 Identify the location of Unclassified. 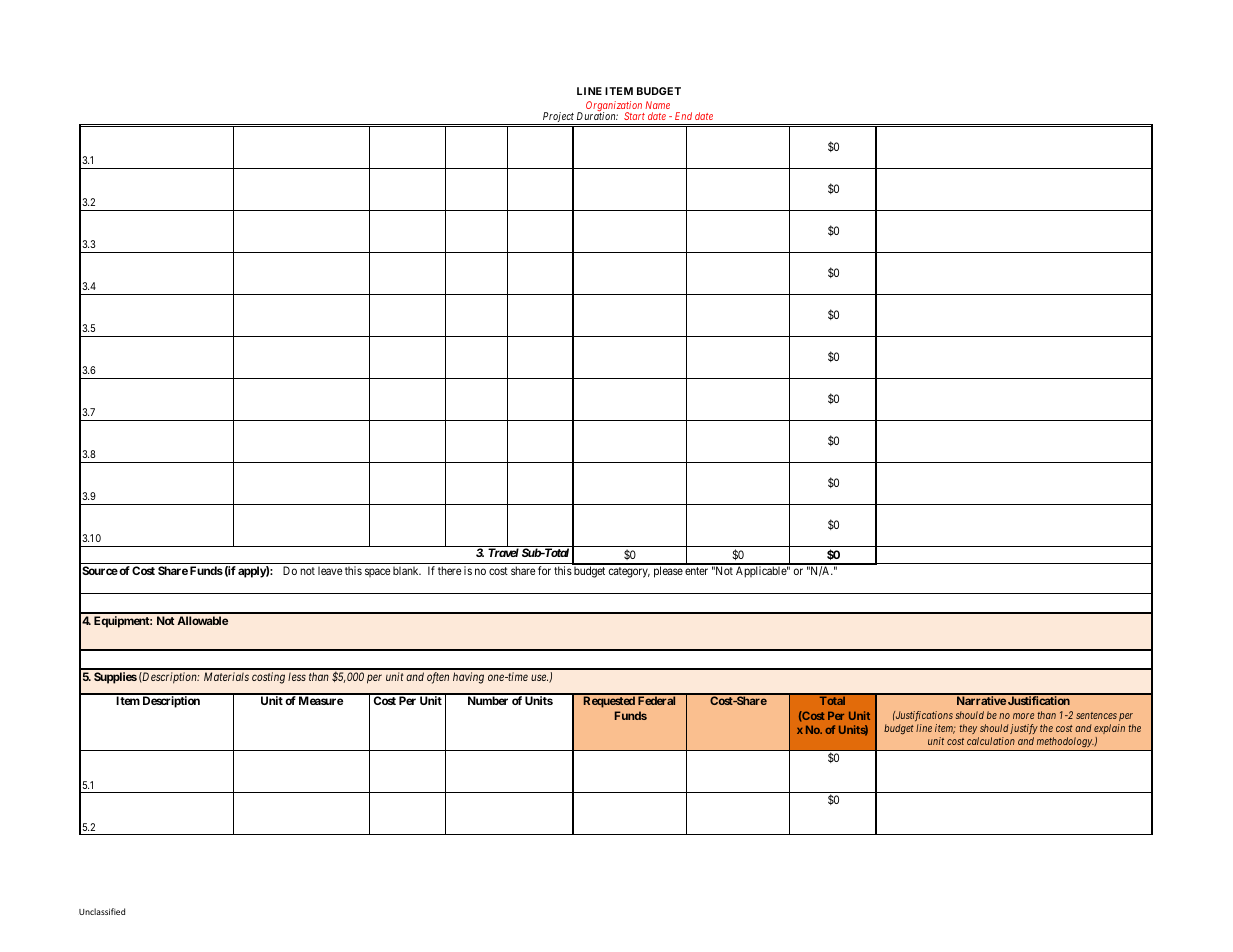
(102, 911).
